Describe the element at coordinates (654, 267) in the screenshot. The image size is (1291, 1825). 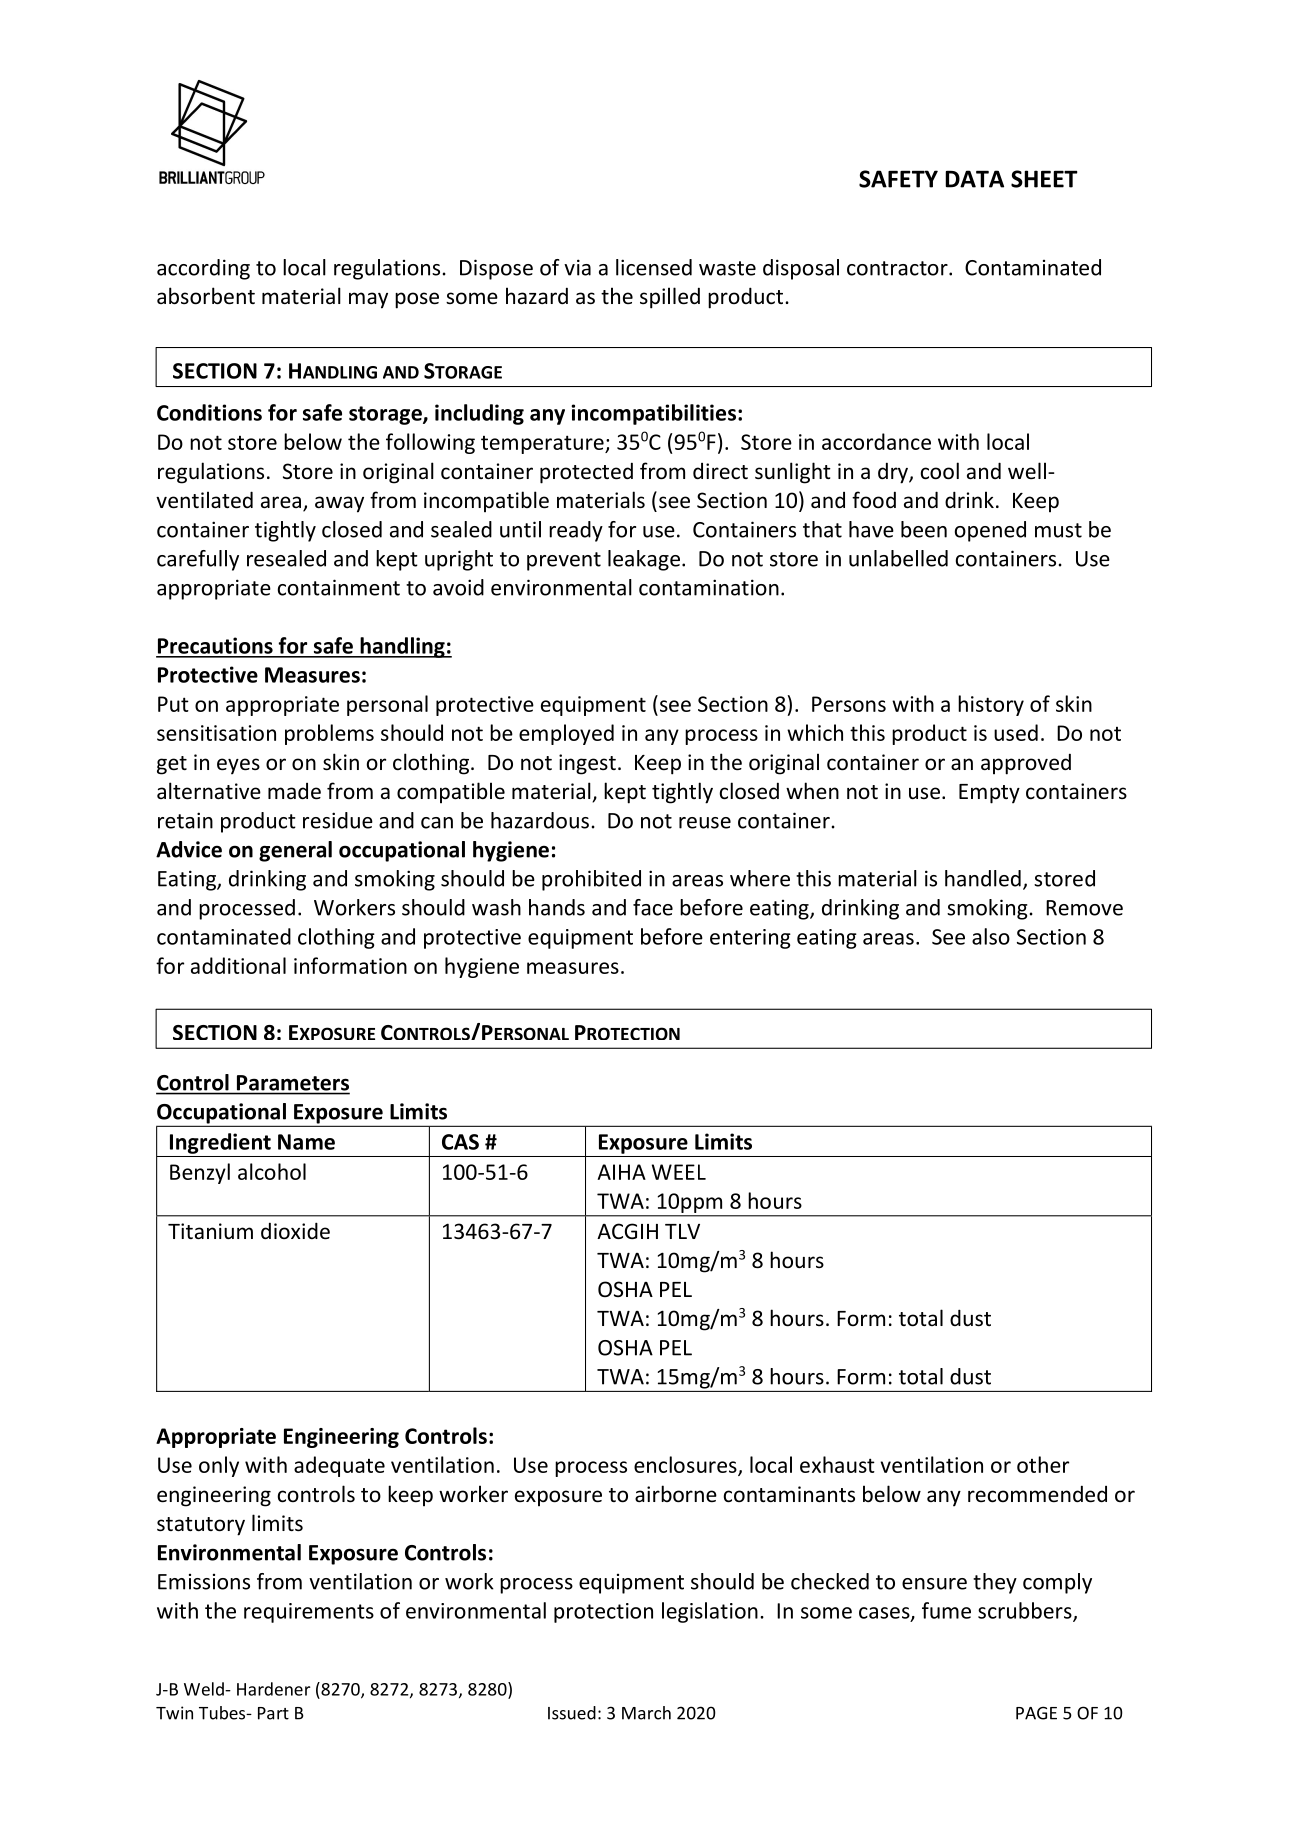
I see `licensed` at that location.
